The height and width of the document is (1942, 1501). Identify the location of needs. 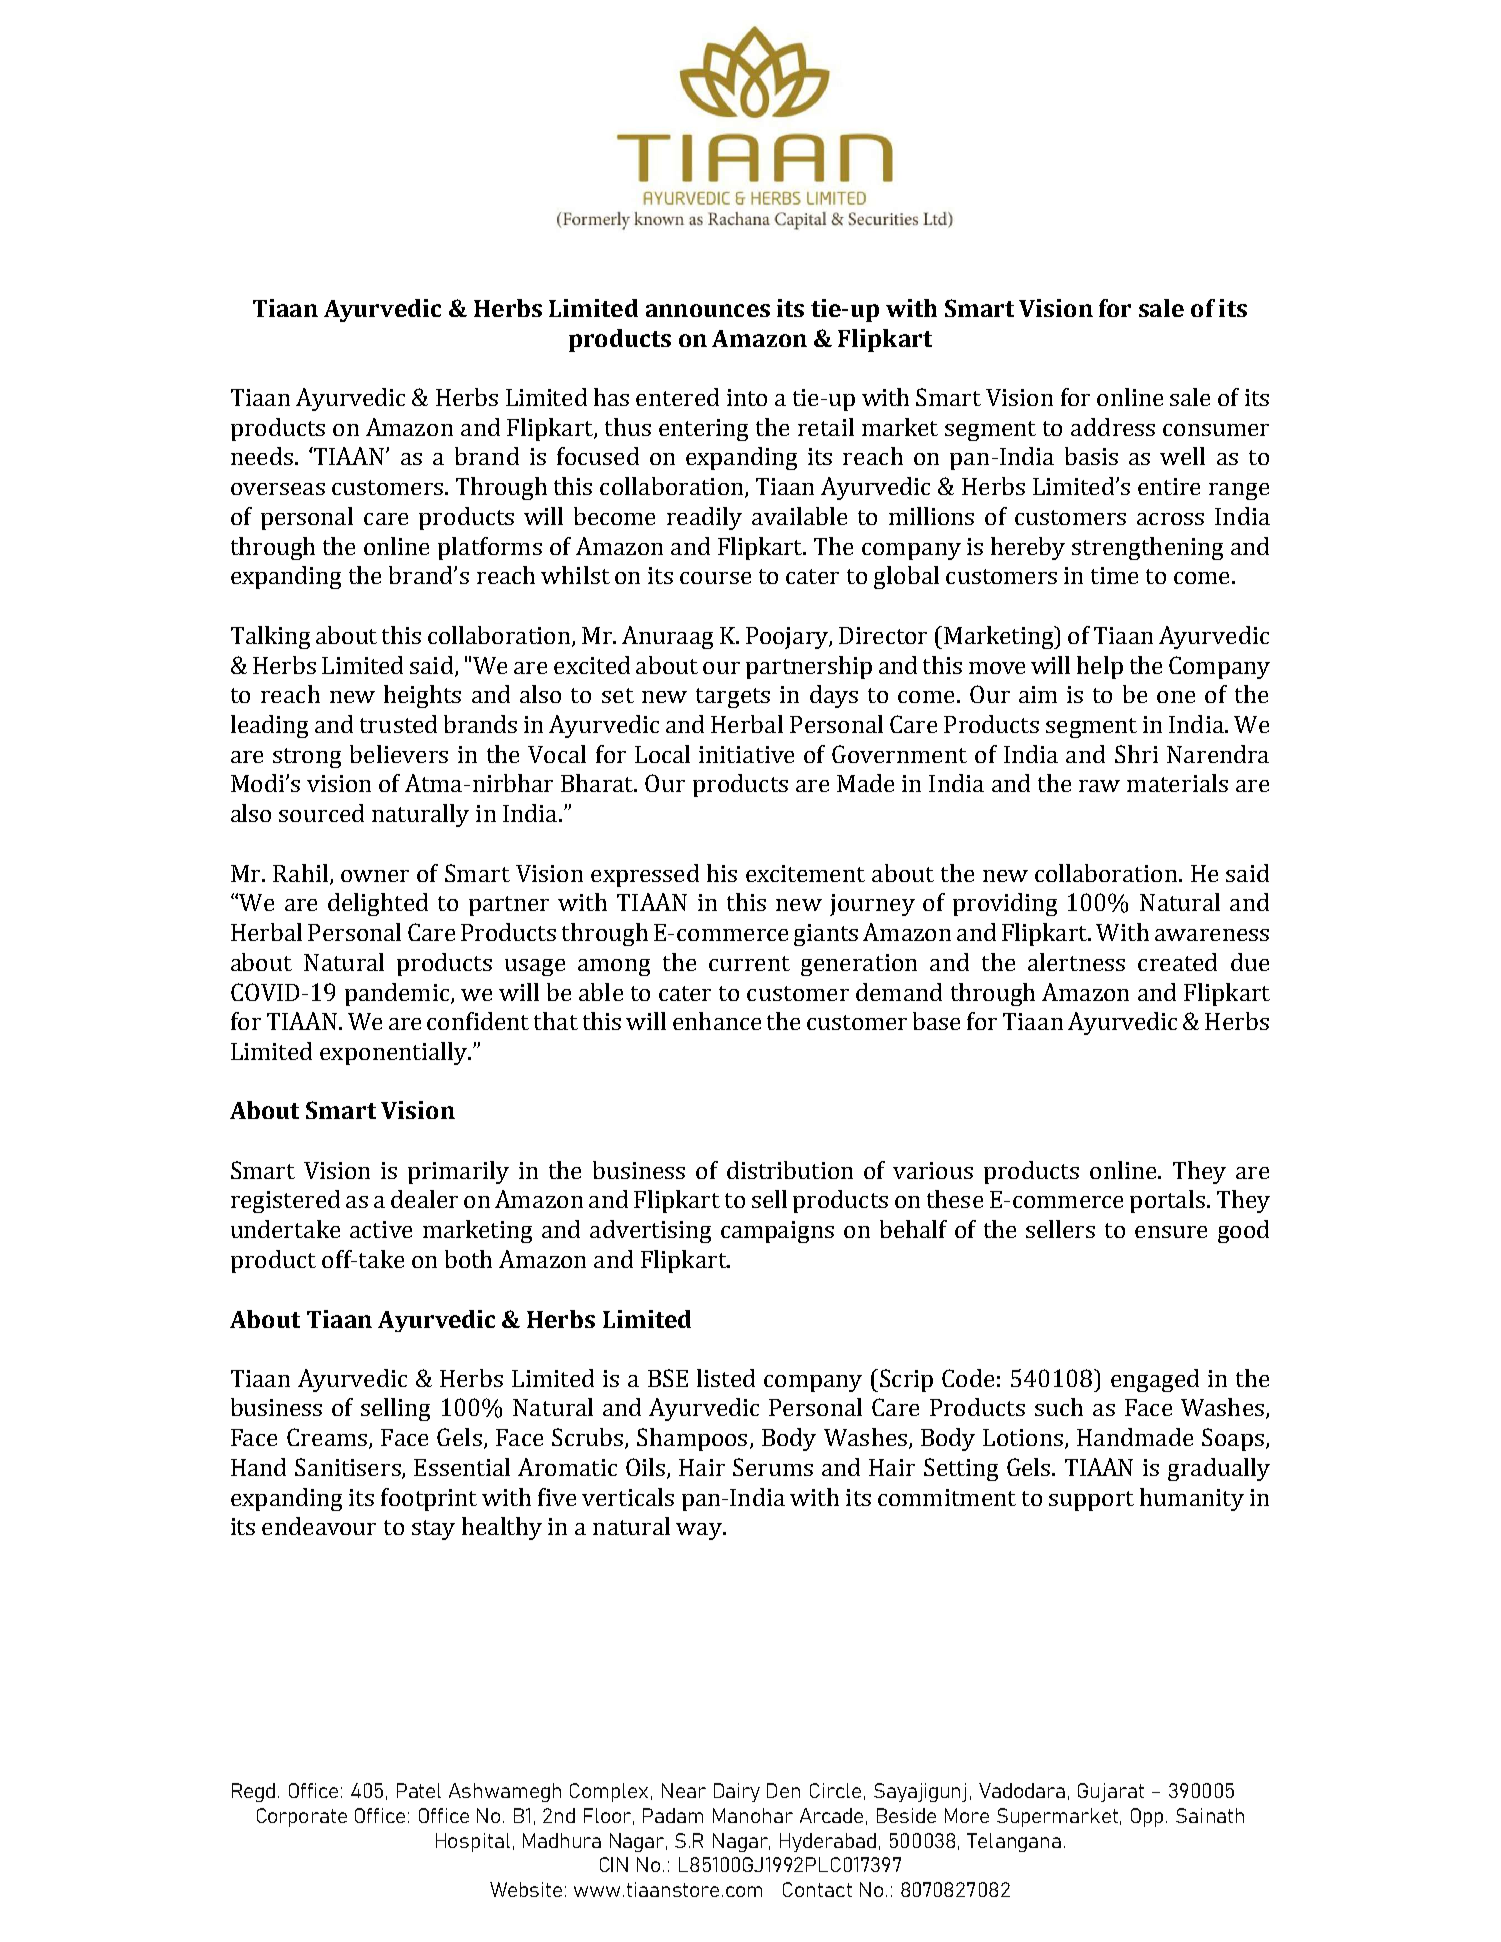
(262, 456).
